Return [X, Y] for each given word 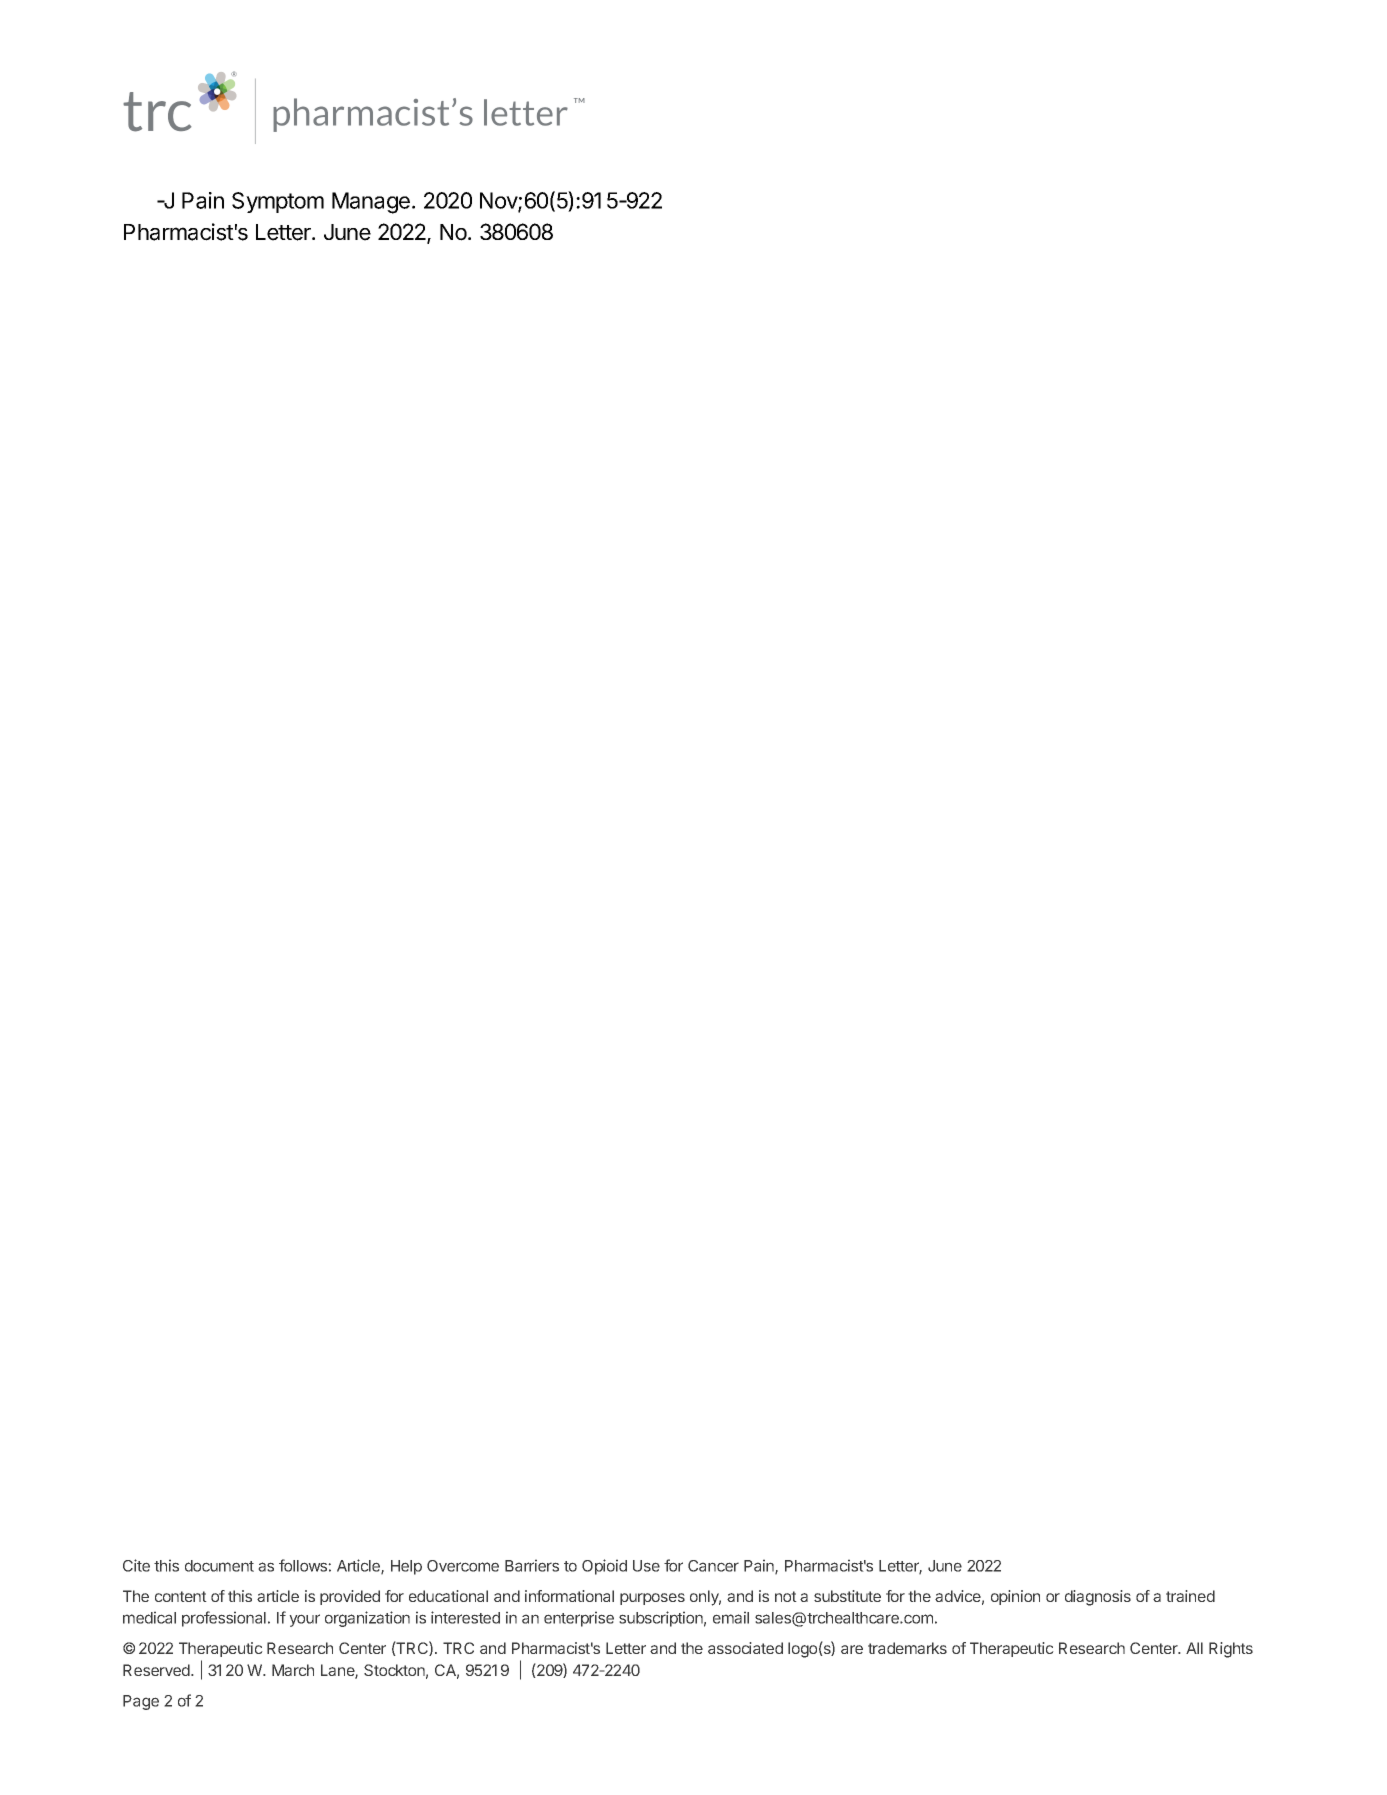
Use [646, 1566]
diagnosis [1098, 1598]
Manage [371, 203]
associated [745, 1648]
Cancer [713, 1566]
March [293, 1670]
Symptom [278, 202]
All [1194, 1648]
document [219, 1566]
